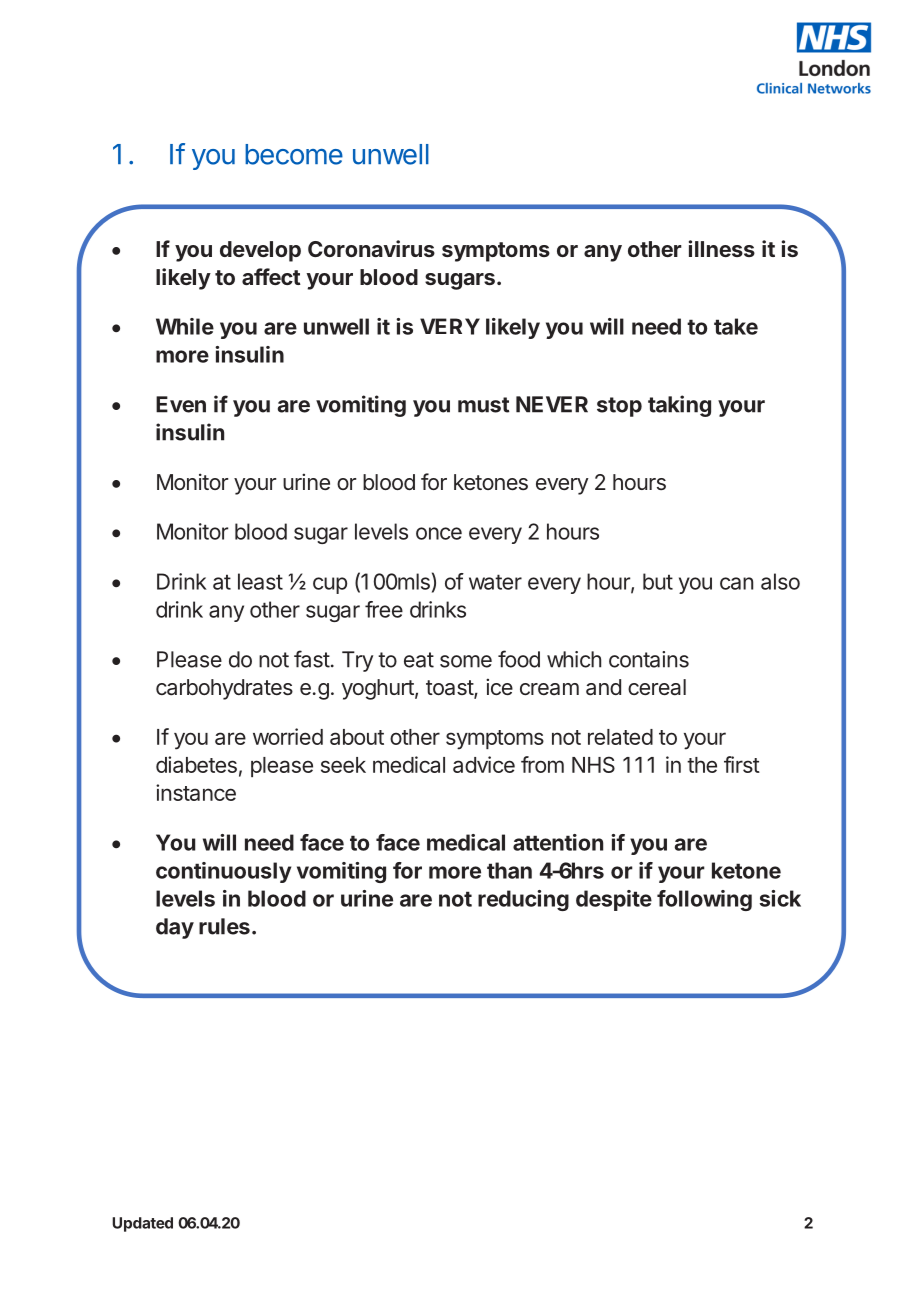 This screenshot has height=1308, width=924. I want to click on become, so click(294, 154).
